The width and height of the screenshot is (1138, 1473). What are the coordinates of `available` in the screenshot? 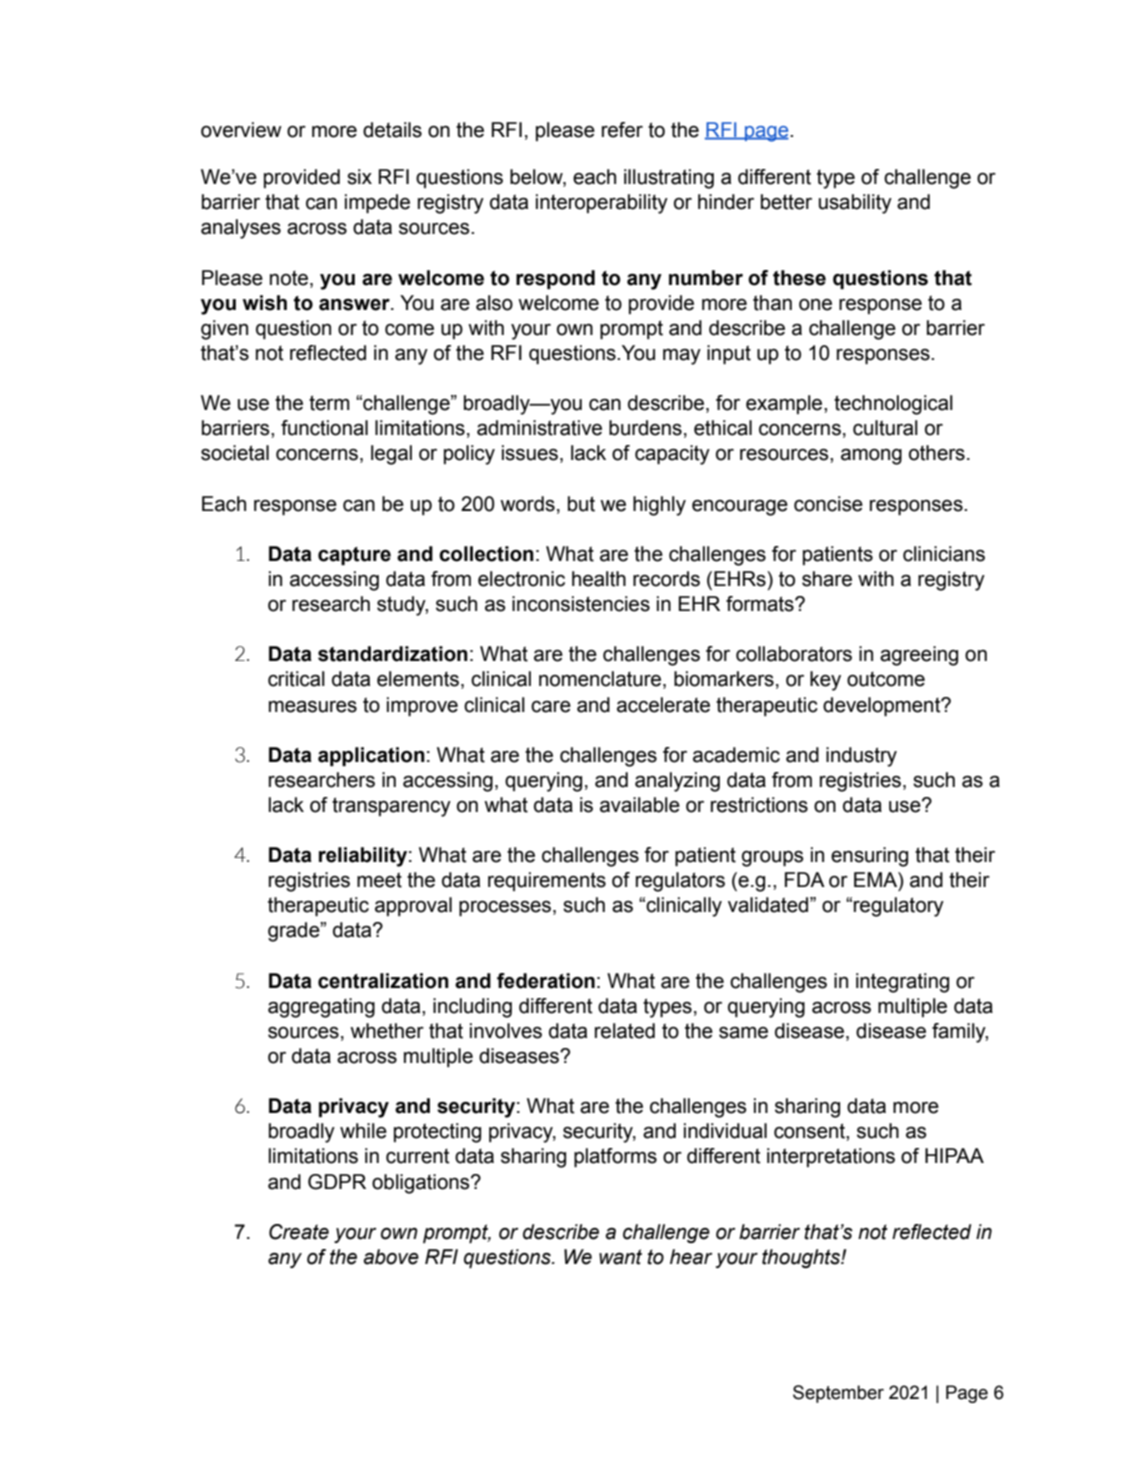 It's located at (640, 805).
